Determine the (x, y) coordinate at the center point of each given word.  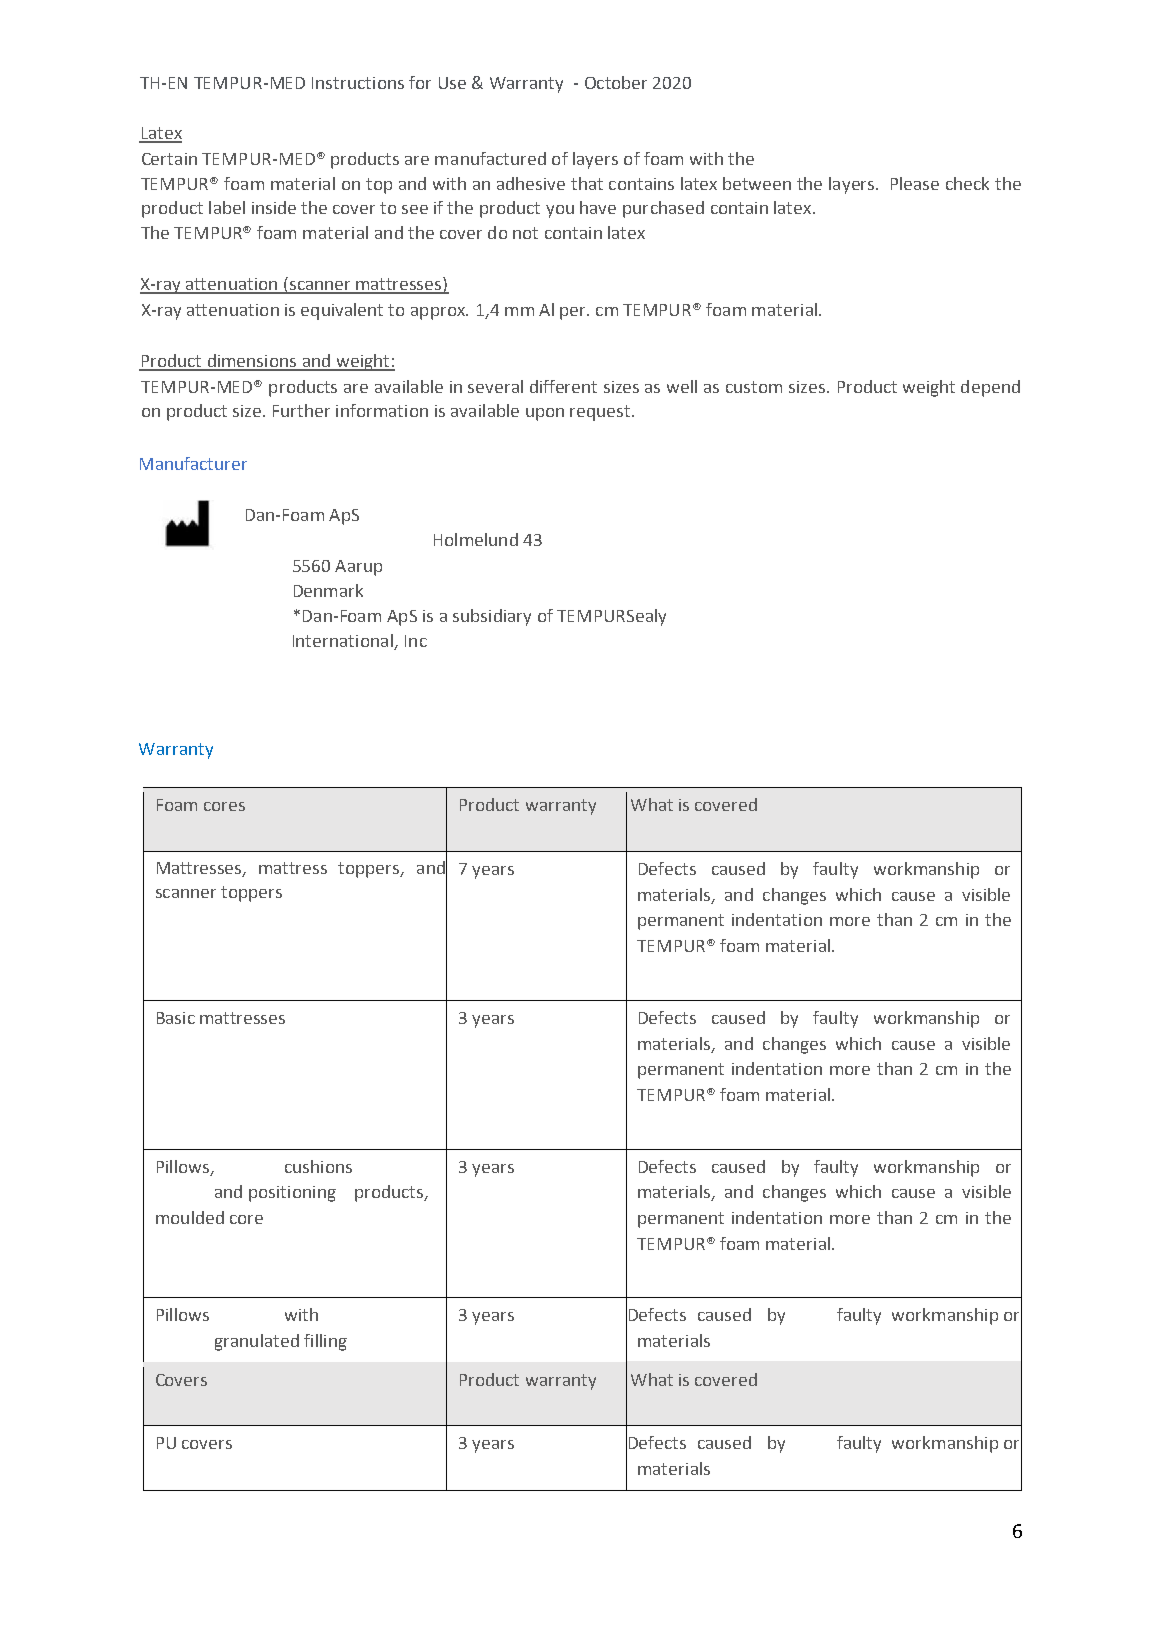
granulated (257, 1342)
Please (915, 183)
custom (754, 387)
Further (301, 410)
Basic (176, 1018)
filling (325, 1342)
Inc (416, 641)
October (616, 82)
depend (990, 388)
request (601, 413)
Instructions (358, 83)
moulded (190, 1217)
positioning (292, 1194)
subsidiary (492, 617)
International (344, 642)
